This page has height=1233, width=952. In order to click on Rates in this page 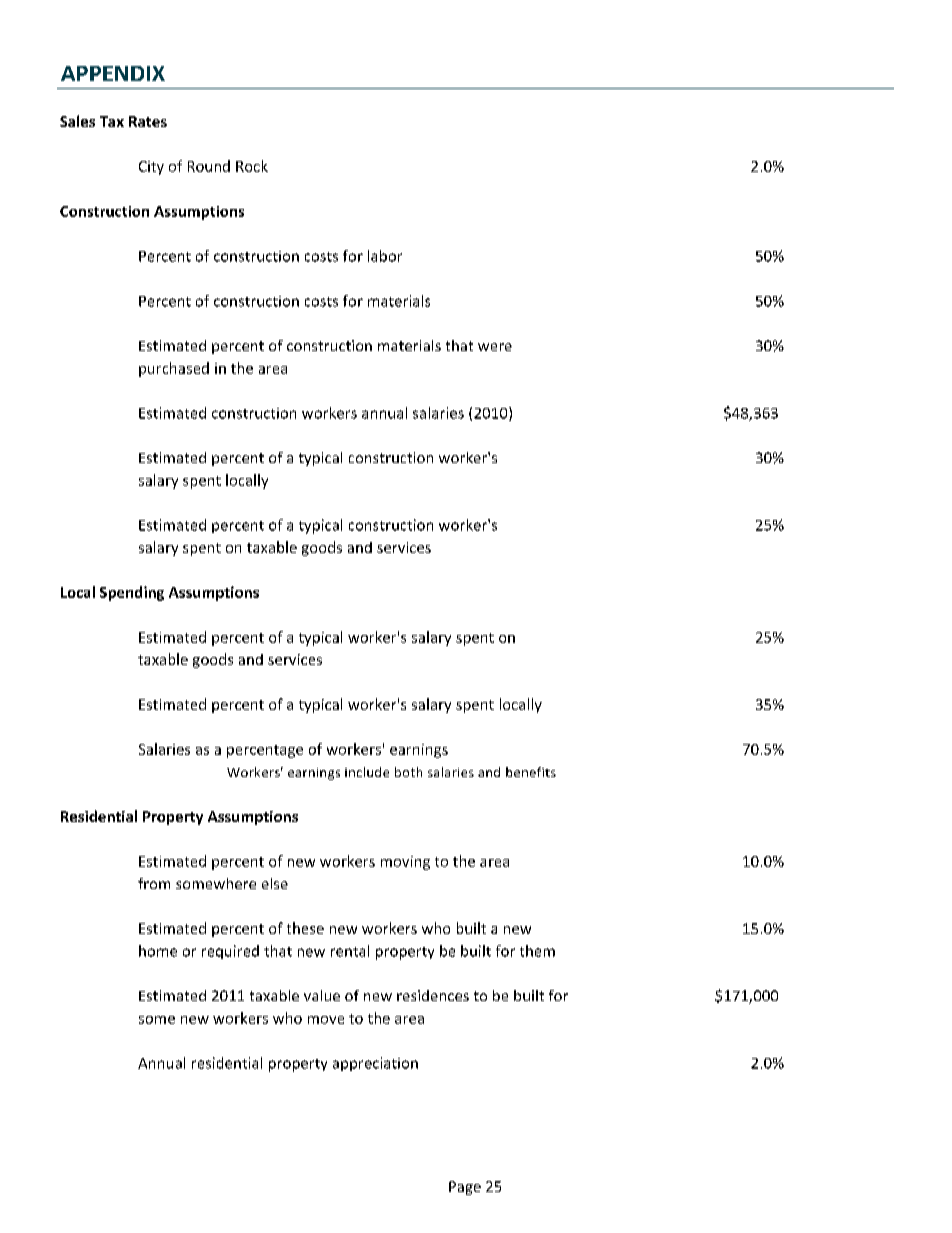, I will do `click(148, 121)`.
